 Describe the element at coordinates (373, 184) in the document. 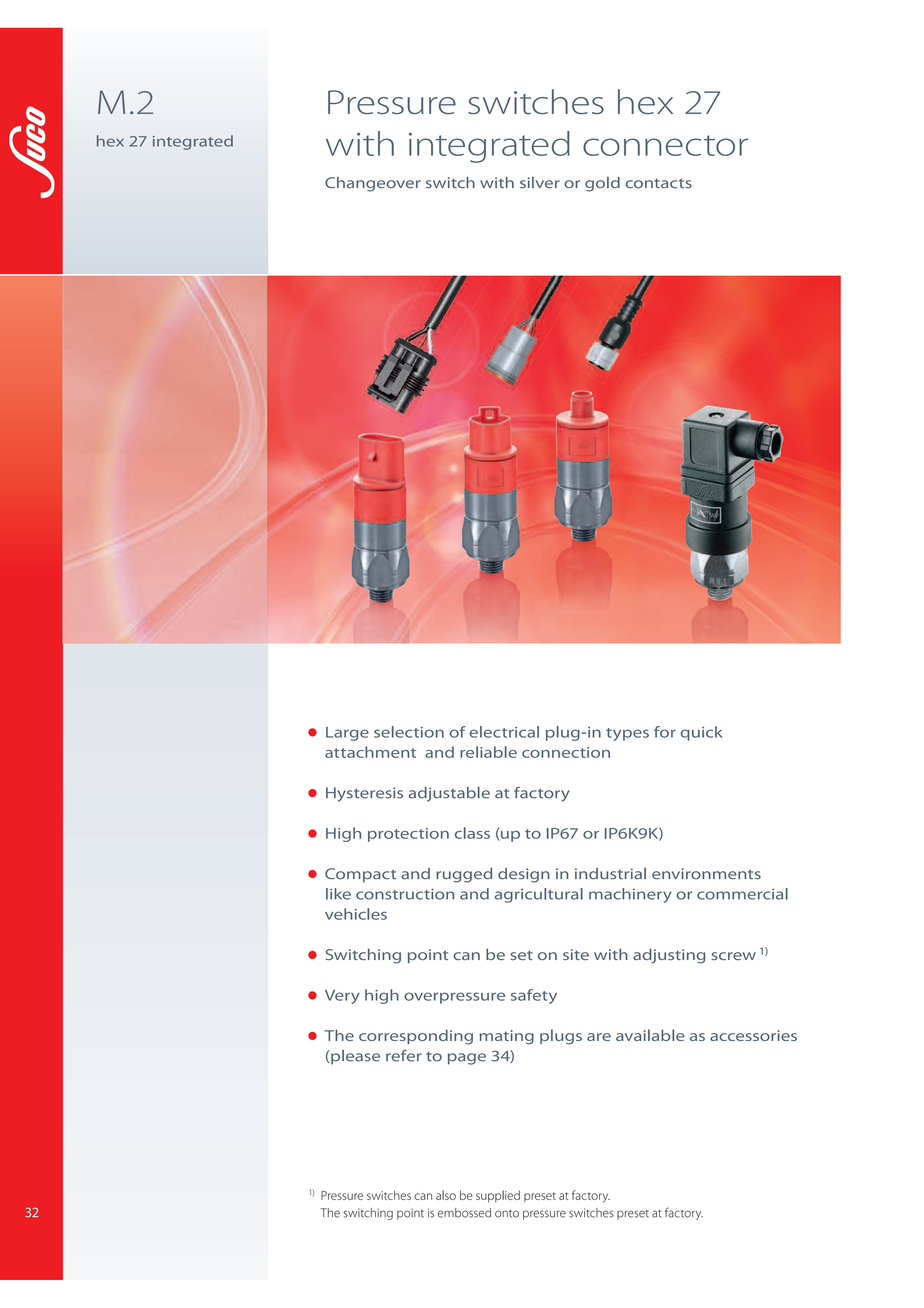

I see `Changeover` at that location.
